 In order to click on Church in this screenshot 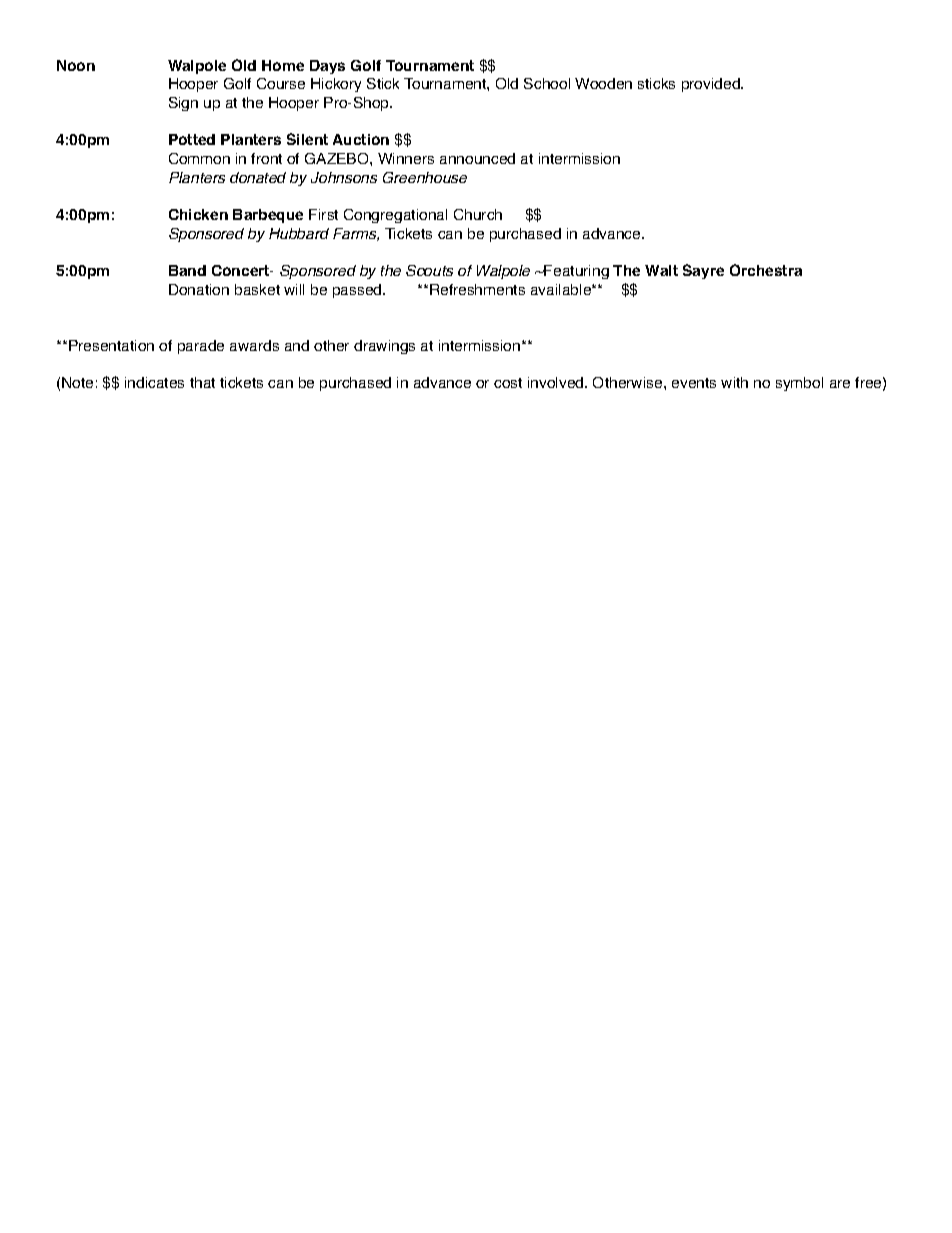, I will do `click(478, 214)`.
